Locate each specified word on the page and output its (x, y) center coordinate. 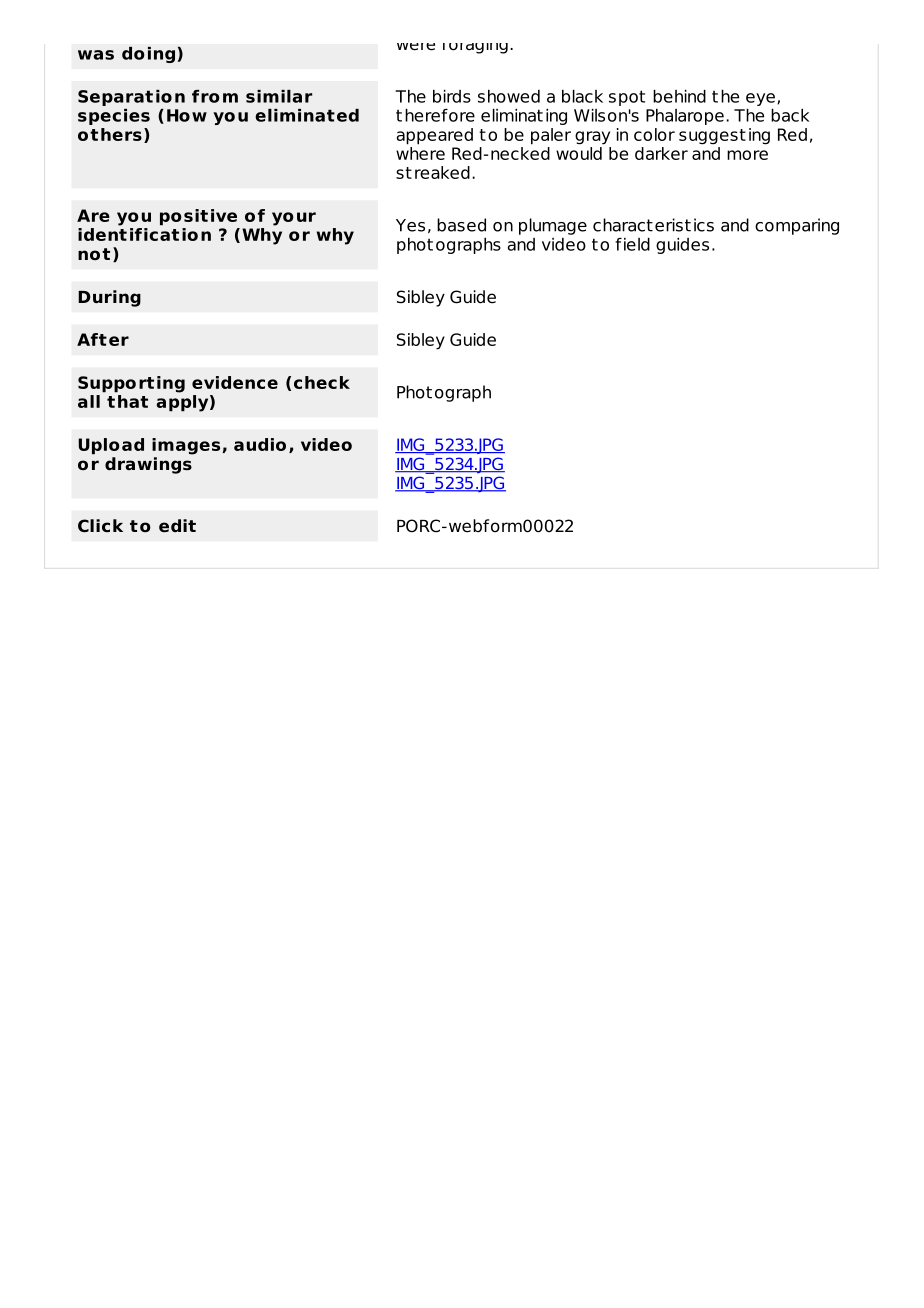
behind (679, 96)
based (461, 225)
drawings (148, 465)
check (322, 382)
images (186, 446)
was (96, 55)
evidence (235, 382)
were (416, 47)
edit (177, 526)
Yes (410, 225)
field (632, 244)
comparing (797, 226)
